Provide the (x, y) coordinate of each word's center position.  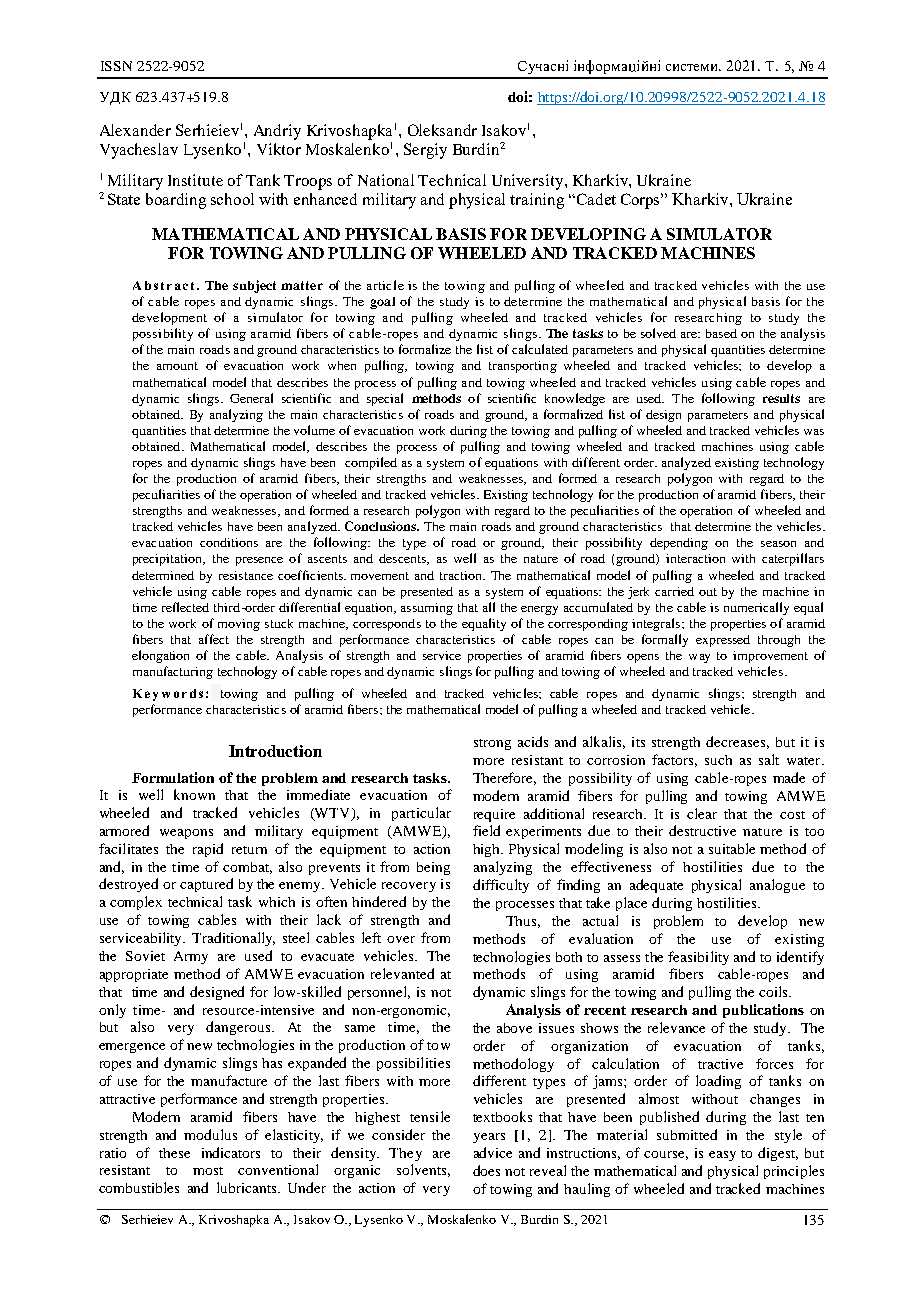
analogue (777, 886)
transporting (523, 367)
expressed (723, 641)
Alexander (135, 130)
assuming (427, 609)
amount (177, 366)
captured (206, 885)
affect (214, 639)
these (174, 1153)
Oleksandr (442, 130)
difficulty (501, 886)
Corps (642, 201)
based (721, 333)
